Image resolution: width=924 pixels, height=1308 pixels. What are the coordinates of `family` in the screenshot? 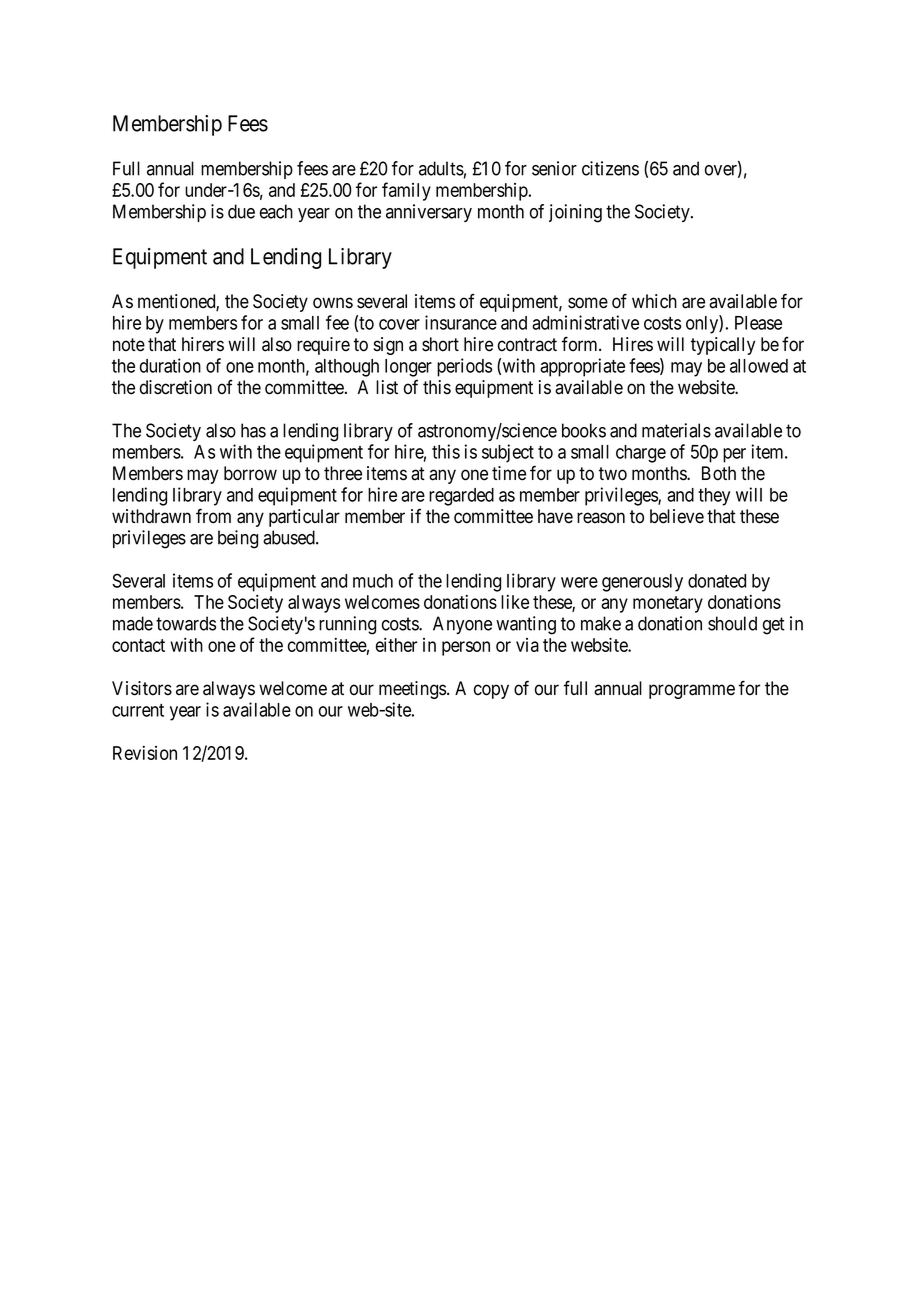 It's located at (406, 191).
